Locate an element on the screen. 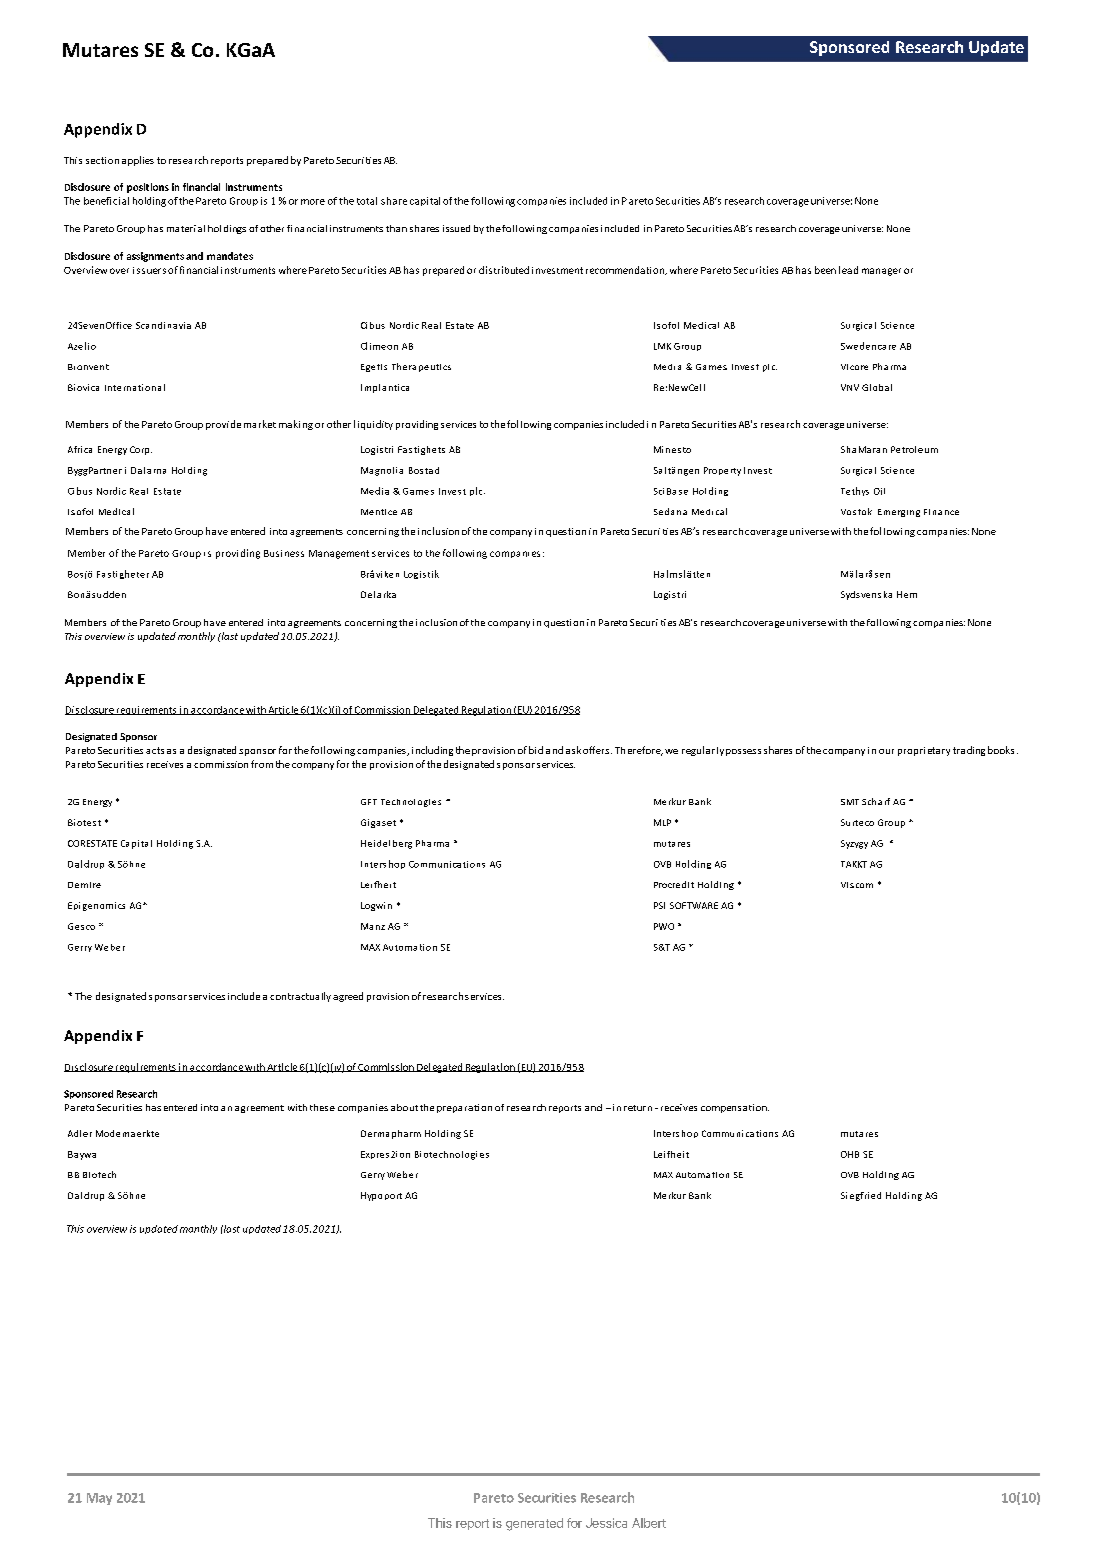  from is located at coordinates (262, 764).
